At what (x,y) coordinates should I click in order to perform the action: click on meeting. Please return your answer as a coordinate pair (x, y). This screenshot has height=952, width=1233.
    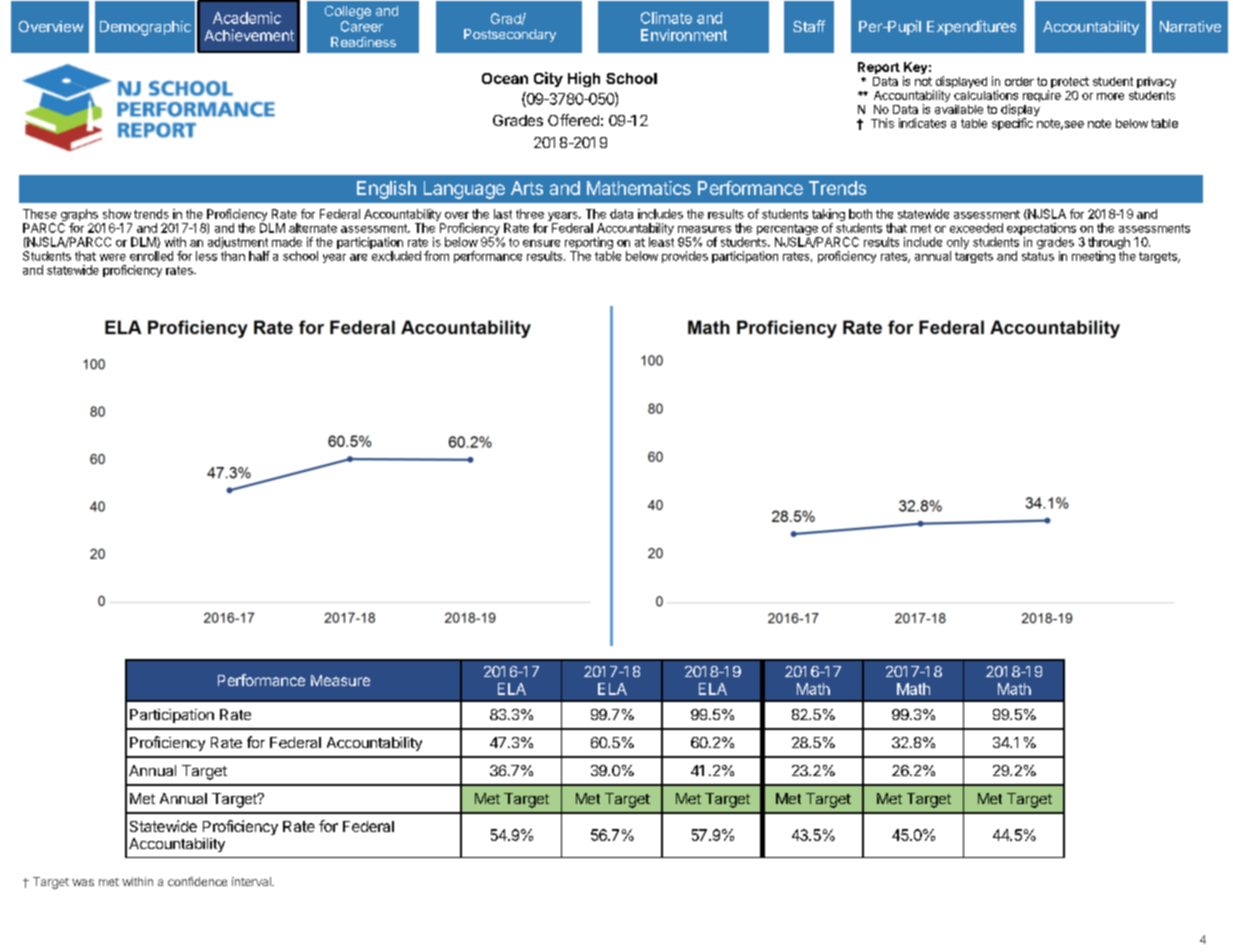
    Looking at the image, I should click on (1093, 257).
